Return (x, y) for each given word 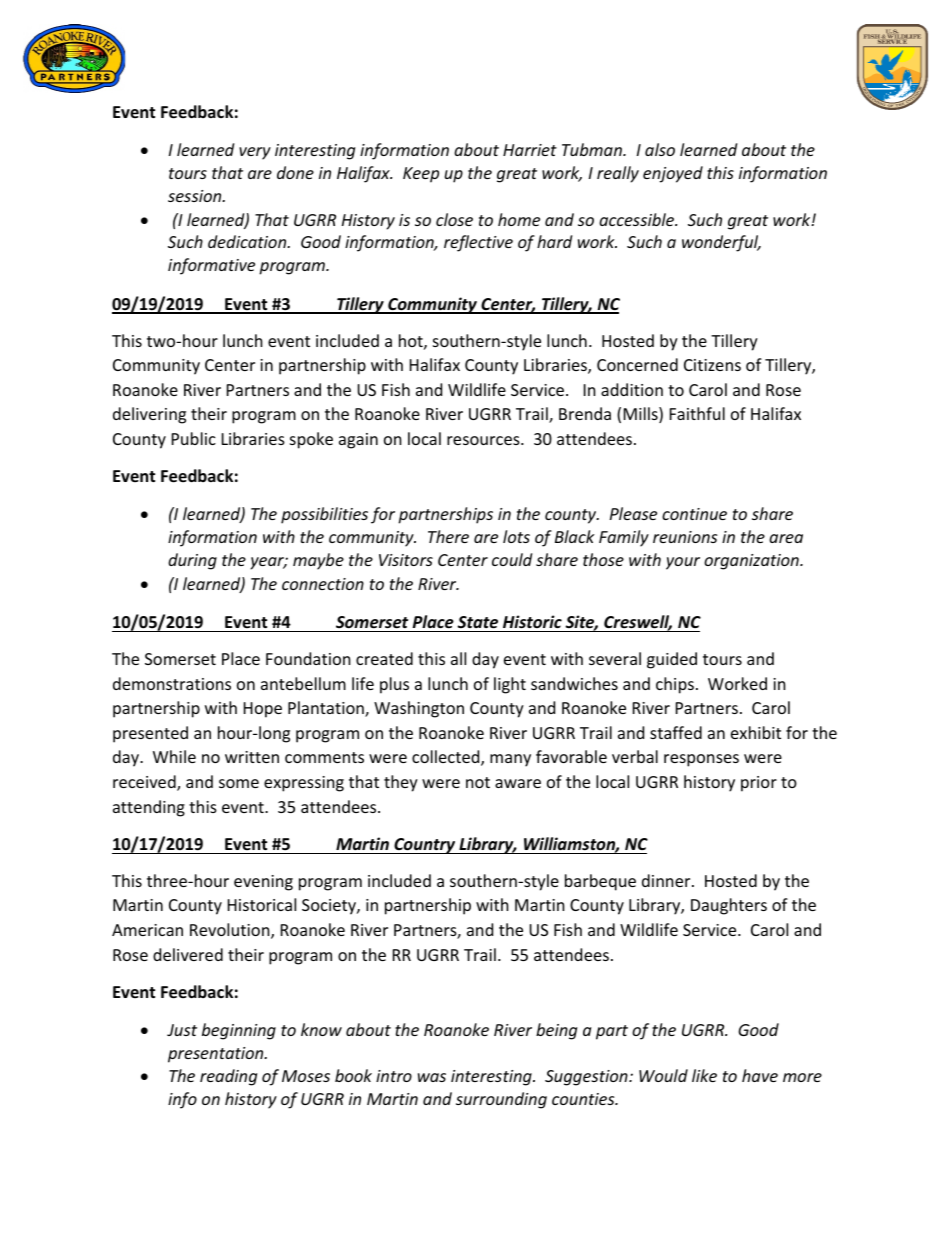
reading (228, 1077)
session (196, 196)
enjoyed (673, 174)
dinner (667, 880)
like (704, 1075)
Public (194, 438)
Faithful (697, 413)
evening (263, 883)
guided (672, 660)
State (477, 622)
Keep (421, 175)
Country (425, 846)
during (192, 561)
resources (484, 440)
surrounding (501, 1100)
